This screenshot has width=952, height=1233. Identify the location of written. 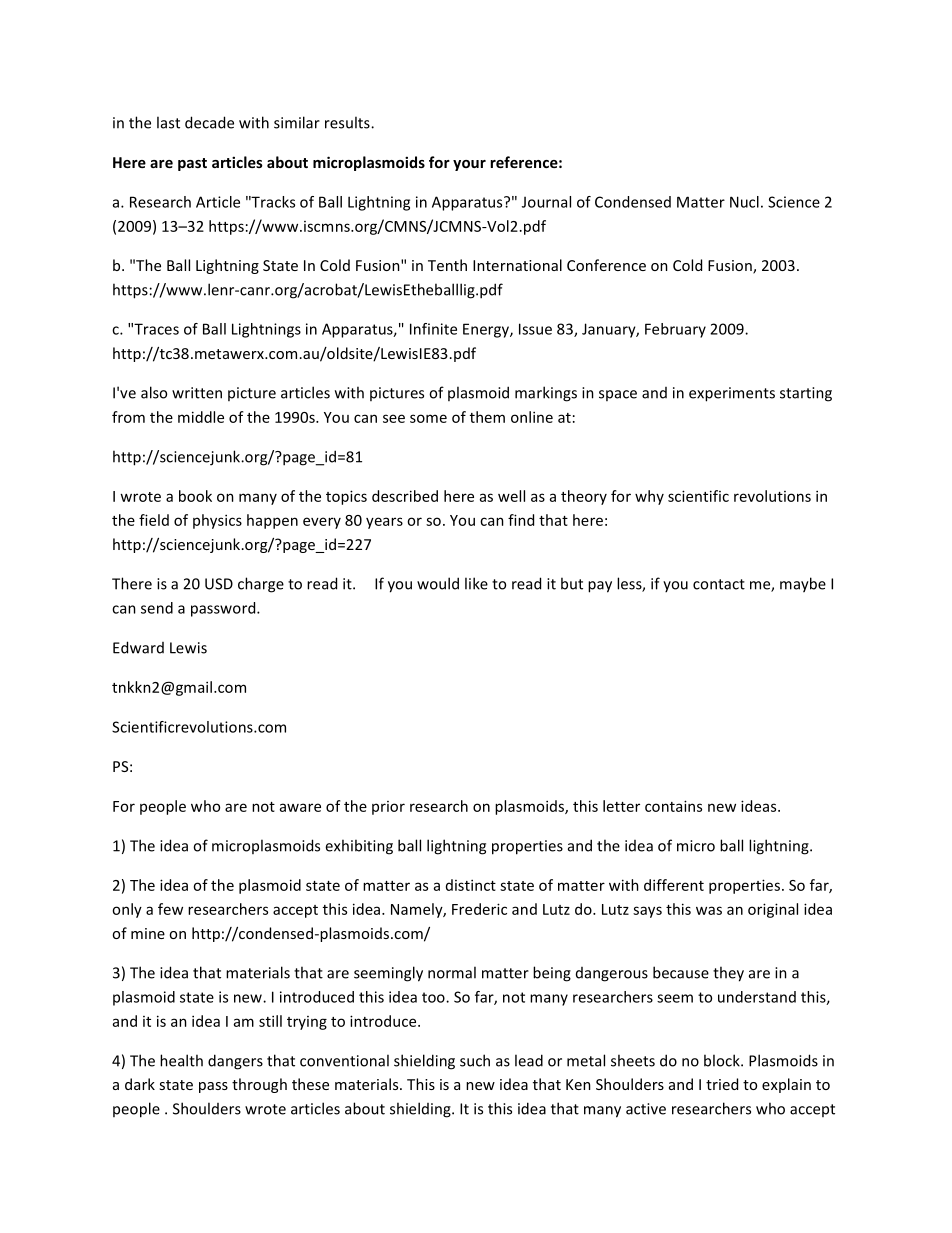
(197, 393).
